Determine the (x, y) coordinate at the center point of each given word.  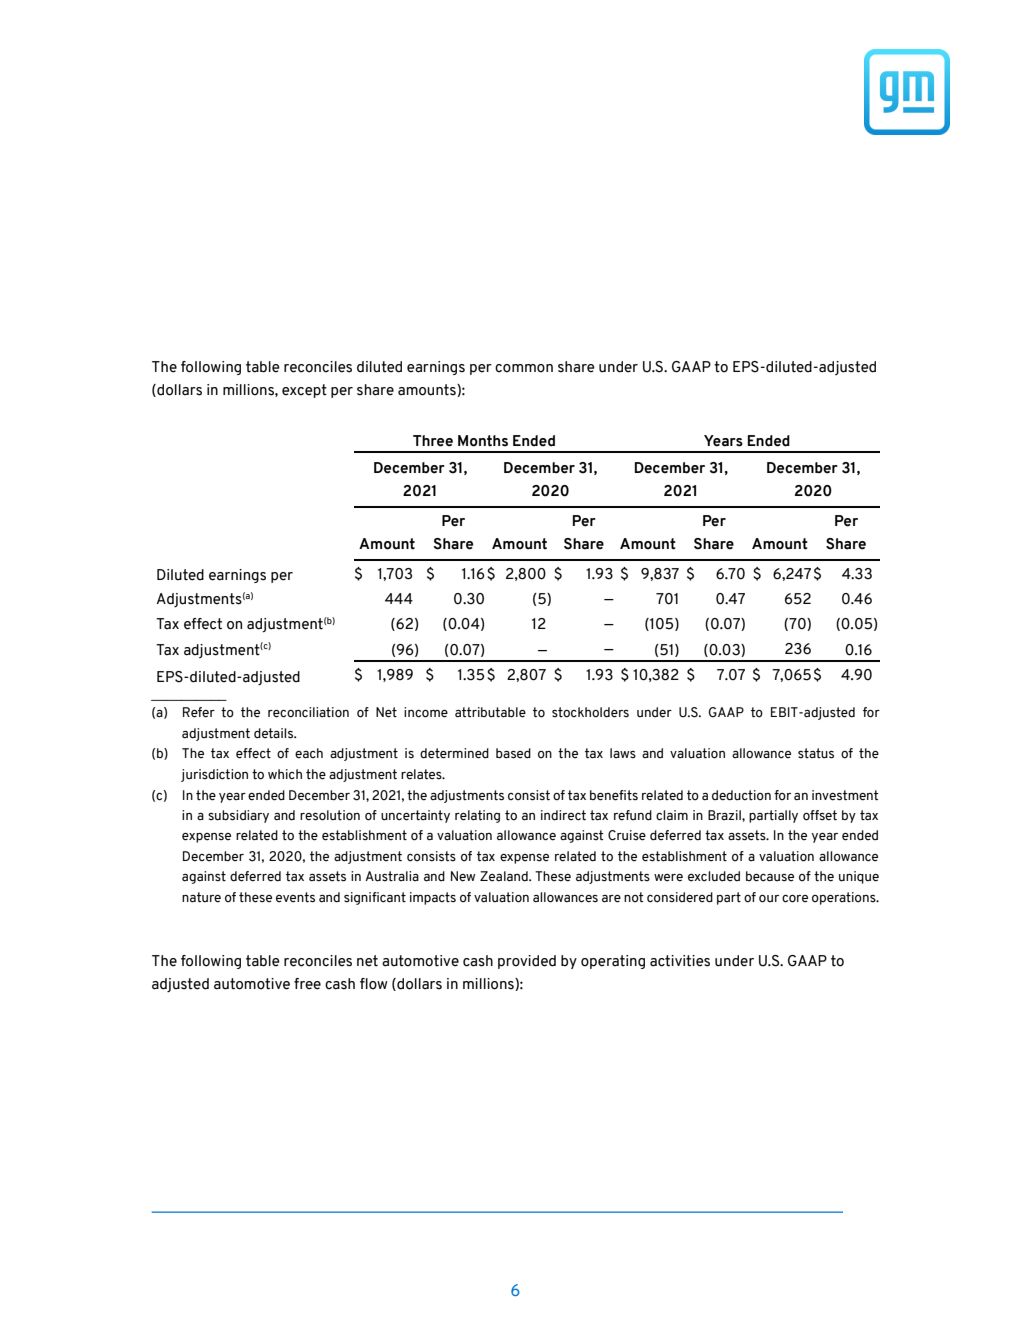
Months (483, 441)
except (304, 391)
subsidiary (238, 816)
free (307, 984)
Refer (199, 712)
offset (820, 815)
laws (623, 753)
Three (433, 441)
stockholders (590, 712)
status (816, 753)
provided (527, 962)
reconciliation (308, 712)
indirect (563, 815)
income (426, 712)
